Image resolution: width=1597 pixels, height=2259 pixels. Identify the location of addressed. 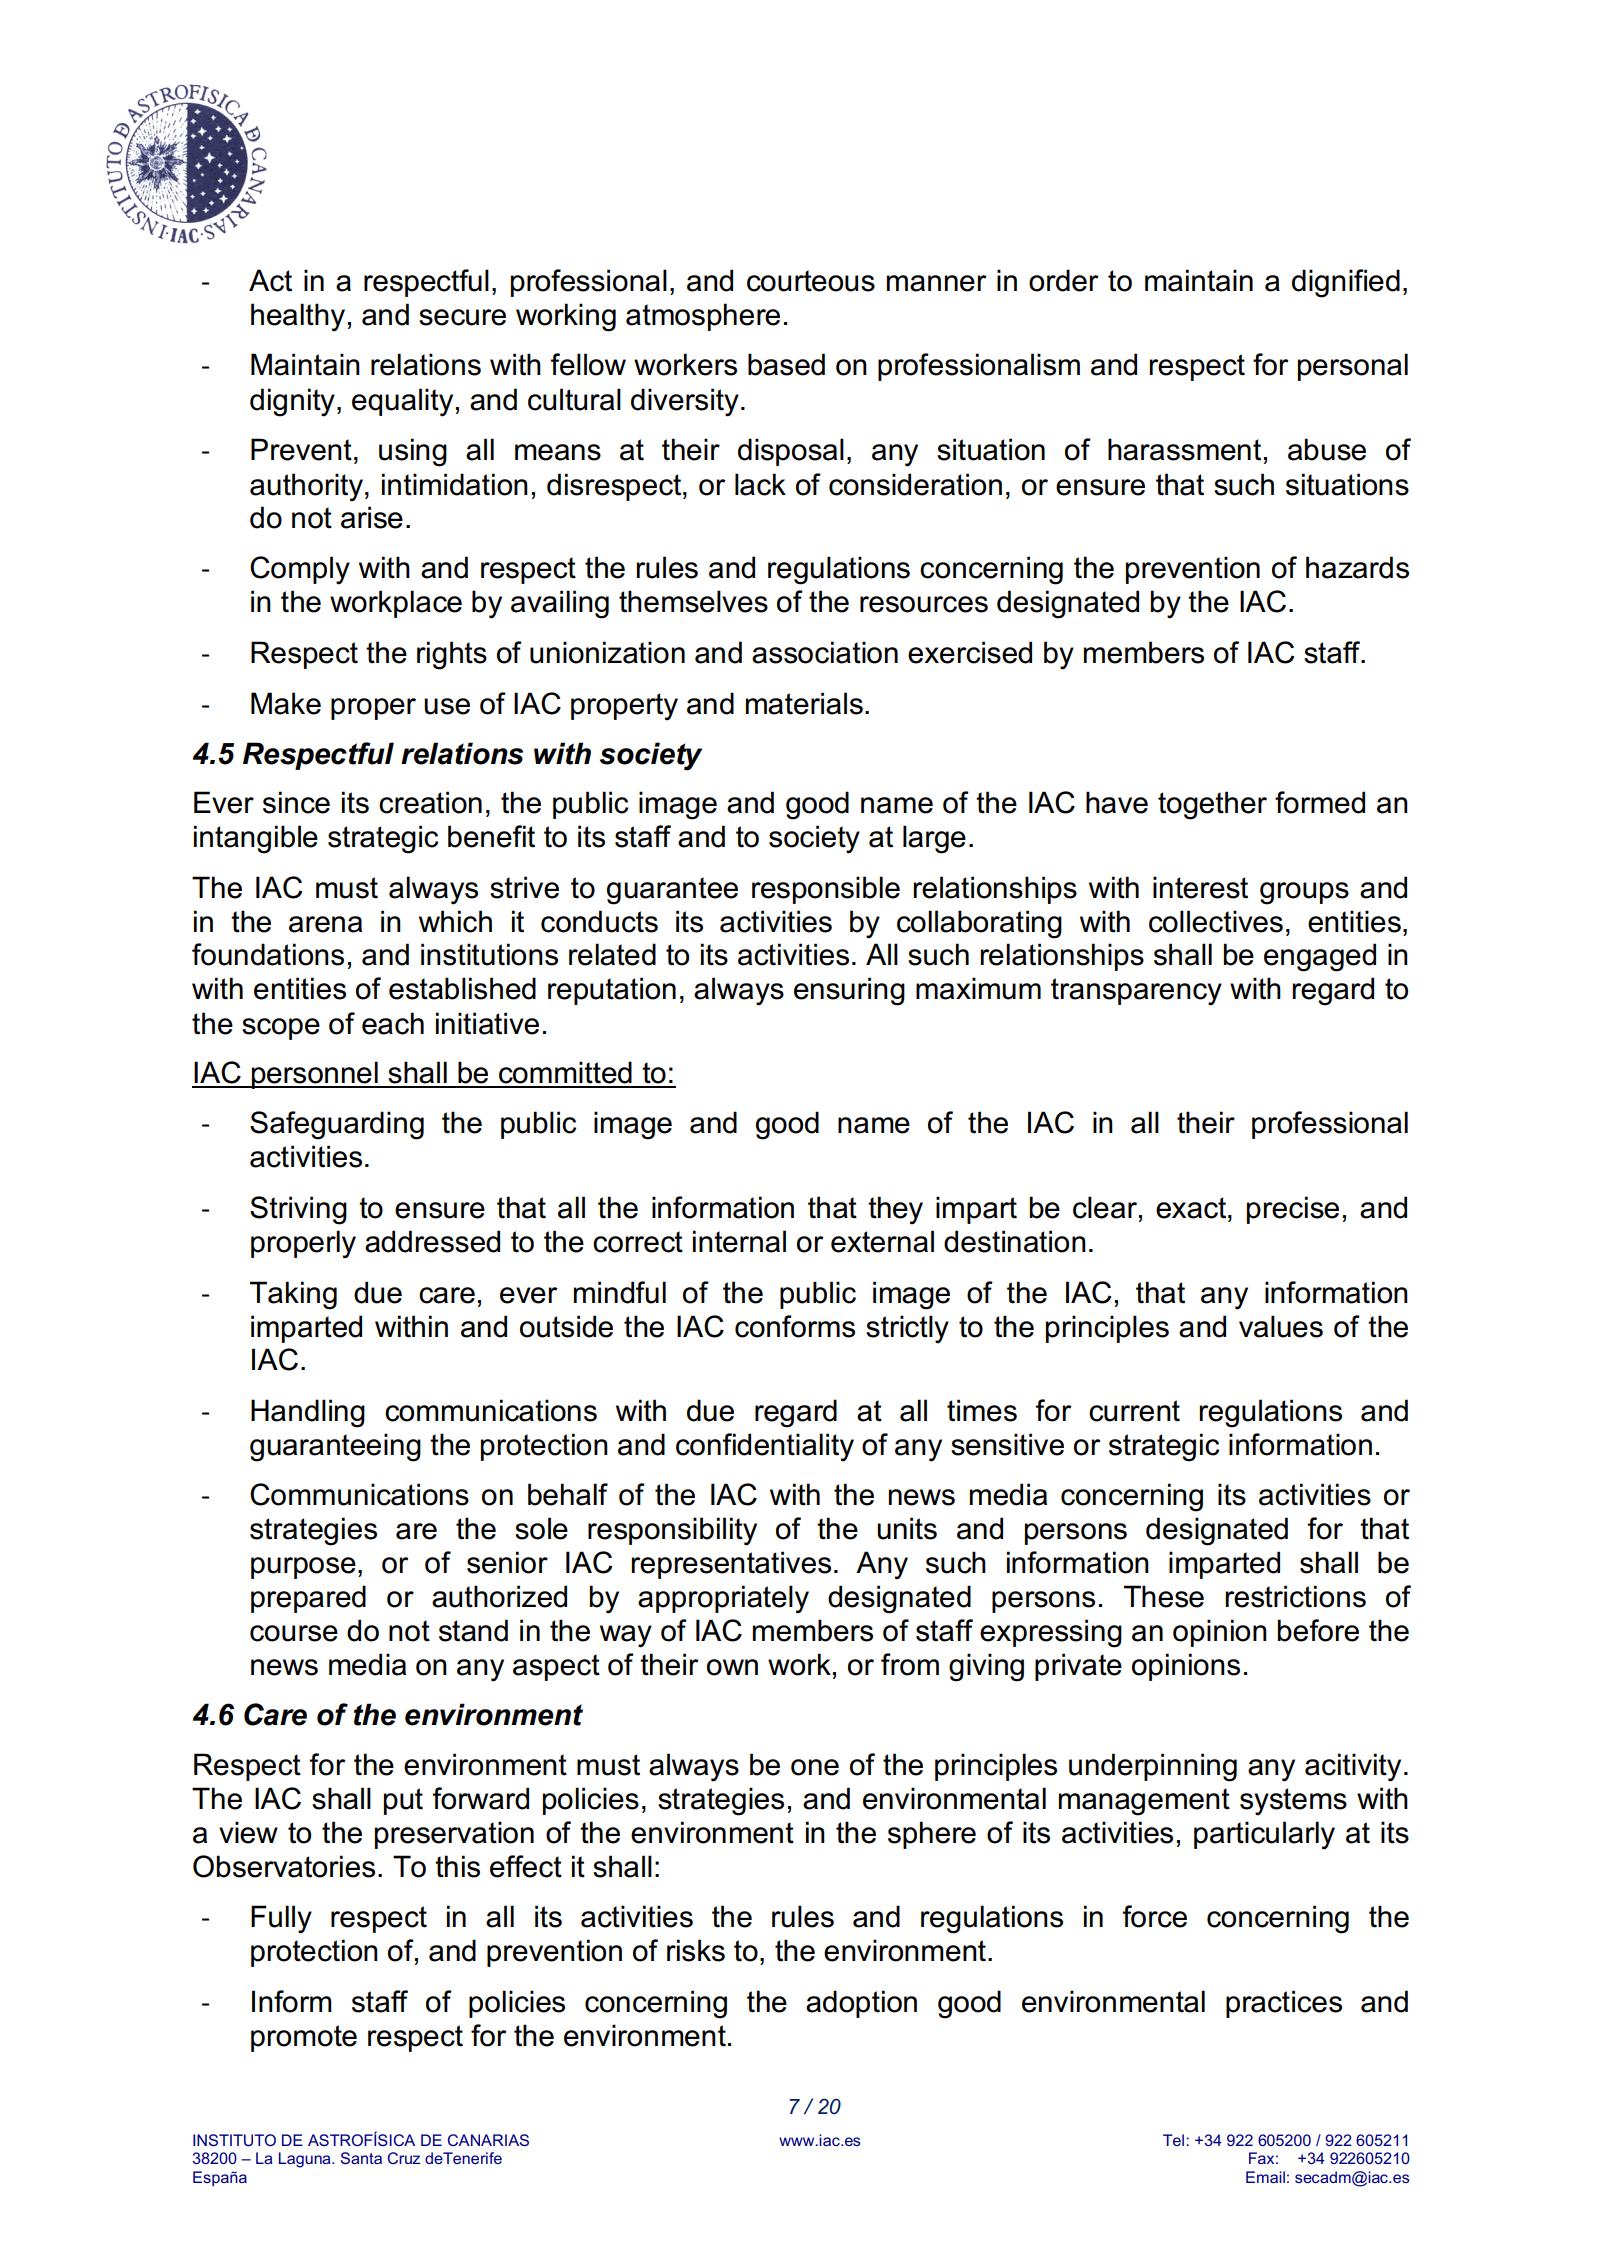
(432, 1241).
